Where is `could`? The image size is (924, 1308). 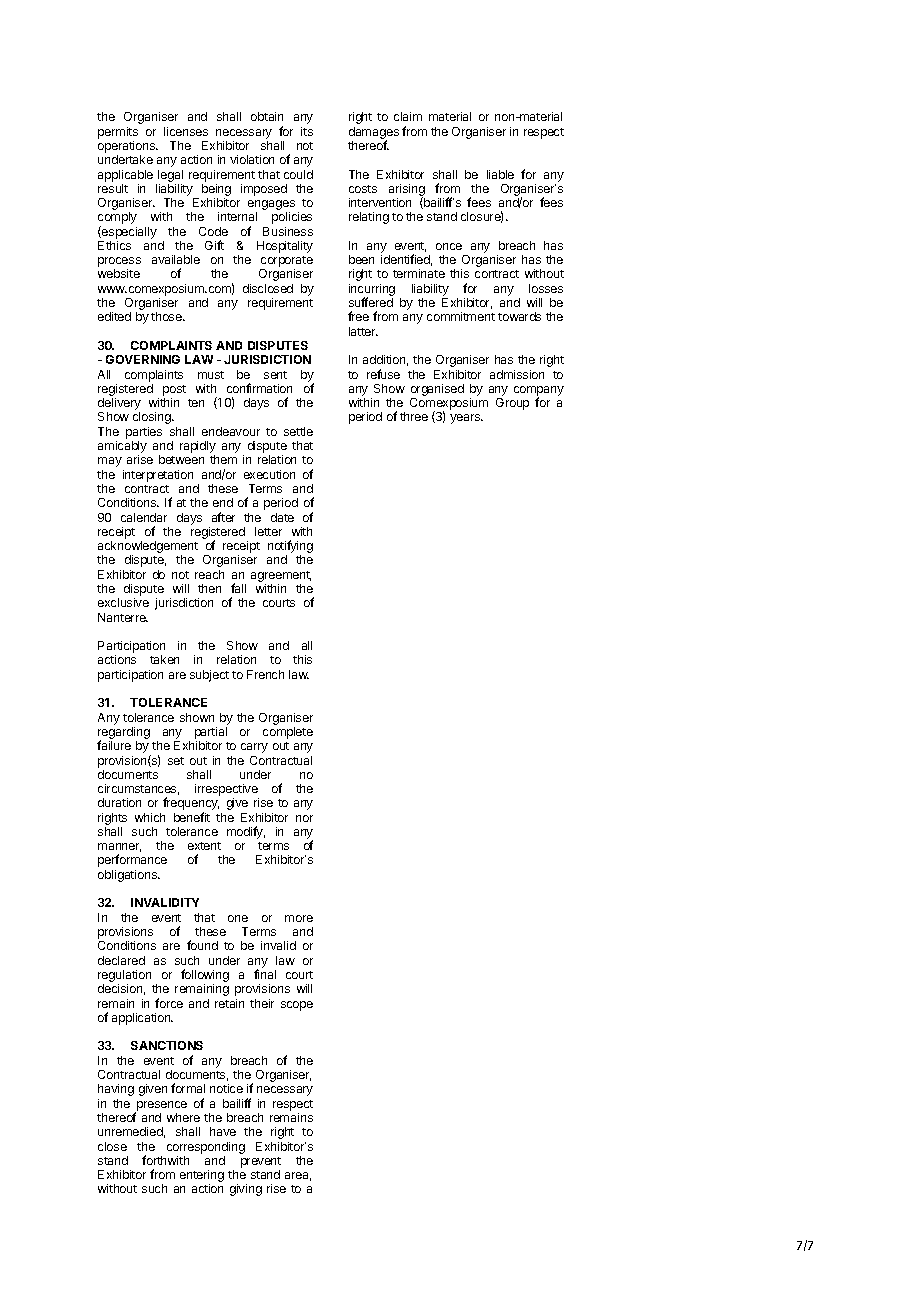
could is located at coordinates (298, 174).
